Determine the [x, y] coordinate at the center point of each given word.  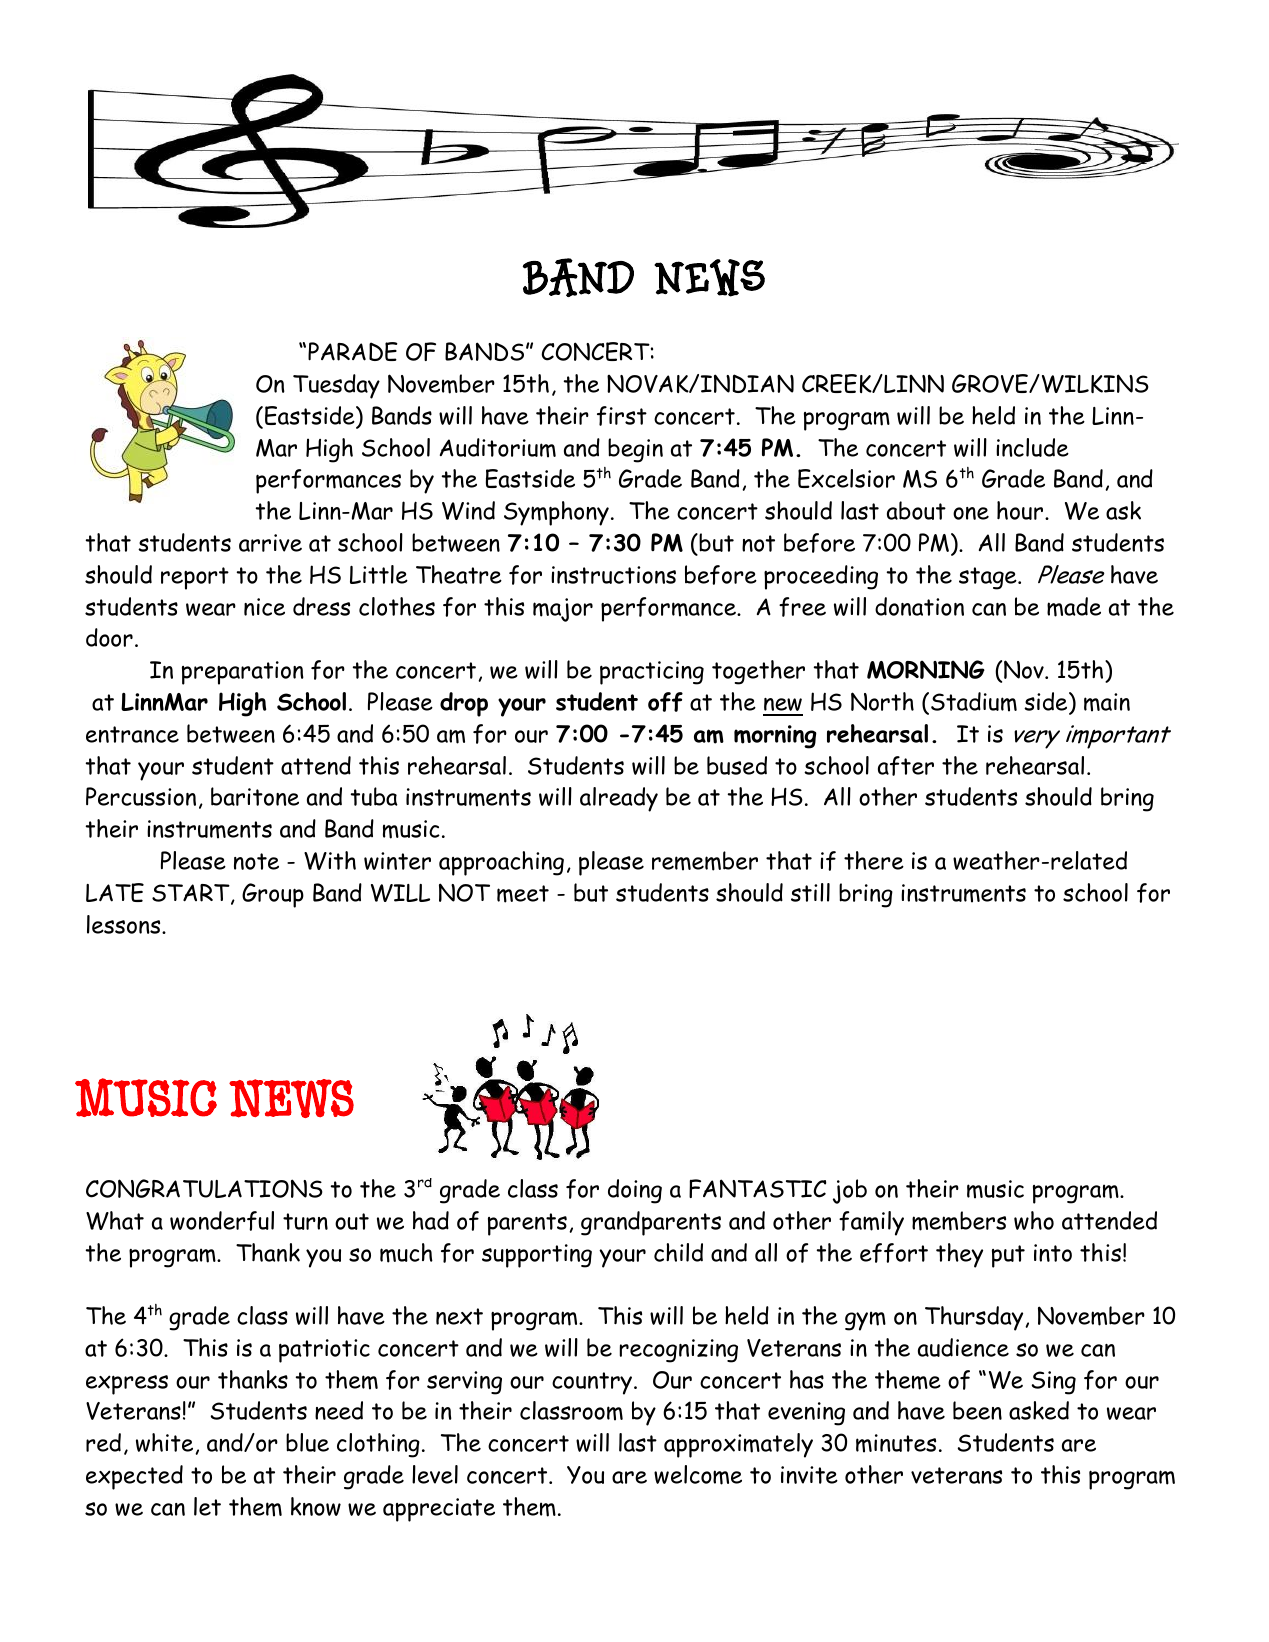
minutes [896, 1443]
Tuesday [336, 386]
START [192, 894]
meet [523, 894]
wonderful [222, 1221]
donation [919, 606]
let [207, 1506]
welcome [698, 1475]
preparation [243, 673]
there [874, 860]
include [1032, 447]
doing [635, 1191]
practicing [652, 673]
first [622, 416]
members [959, 1221]
